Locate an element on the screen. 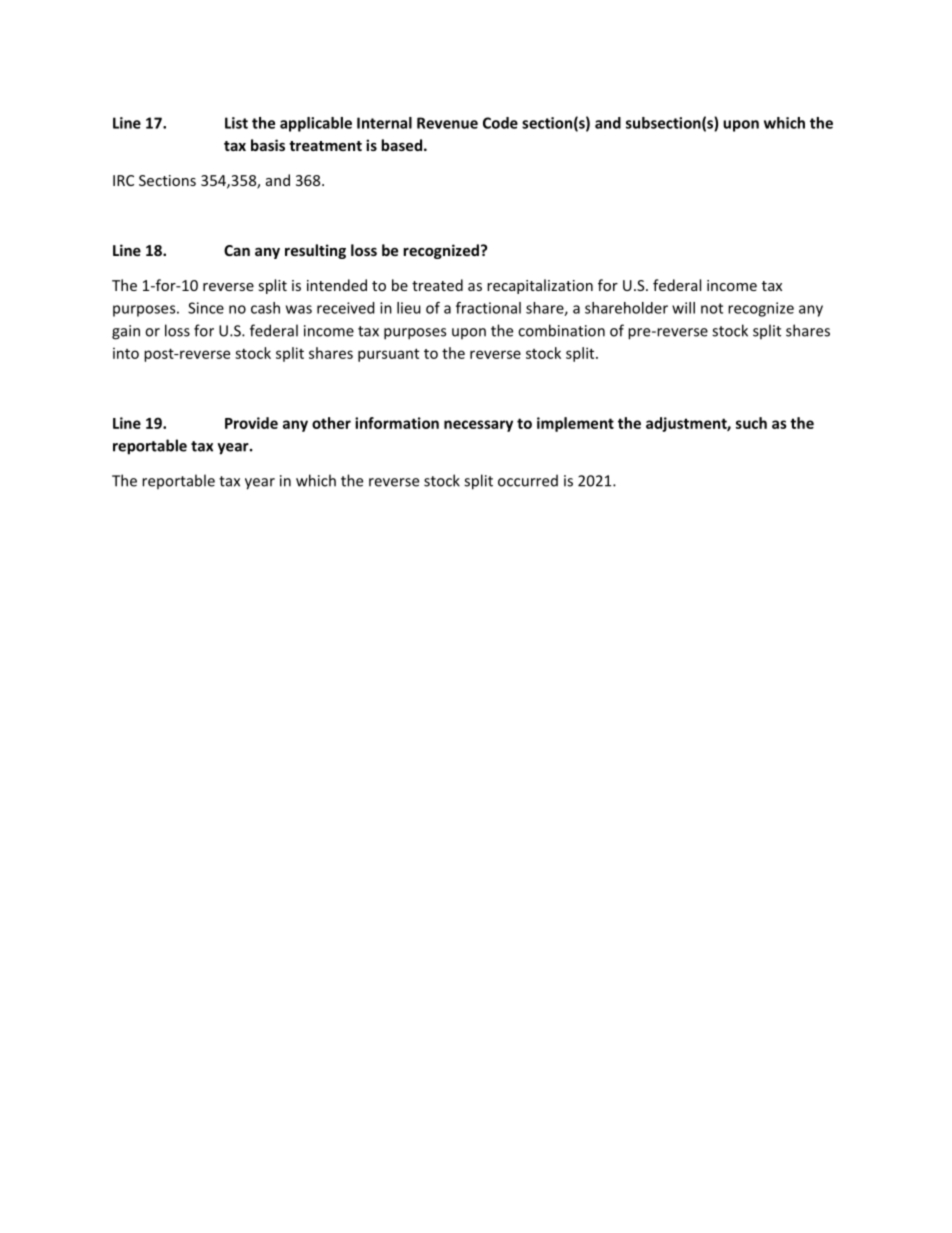 This screenshot has height=1233, width=952. resulting is located at coordinates (315, 251).
